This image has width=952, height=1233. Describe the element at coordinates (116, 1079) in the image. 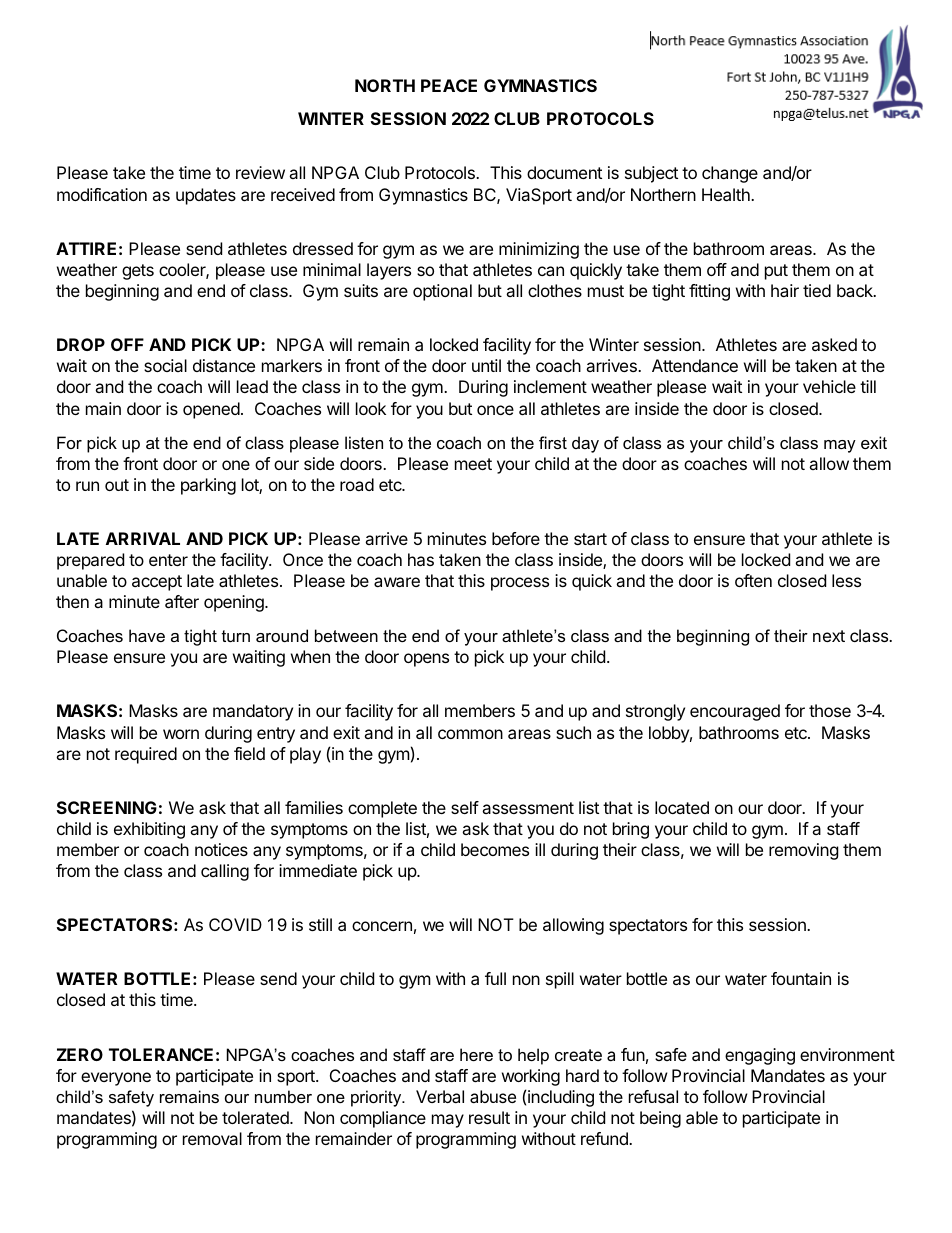

I see `everyone` at that location.
